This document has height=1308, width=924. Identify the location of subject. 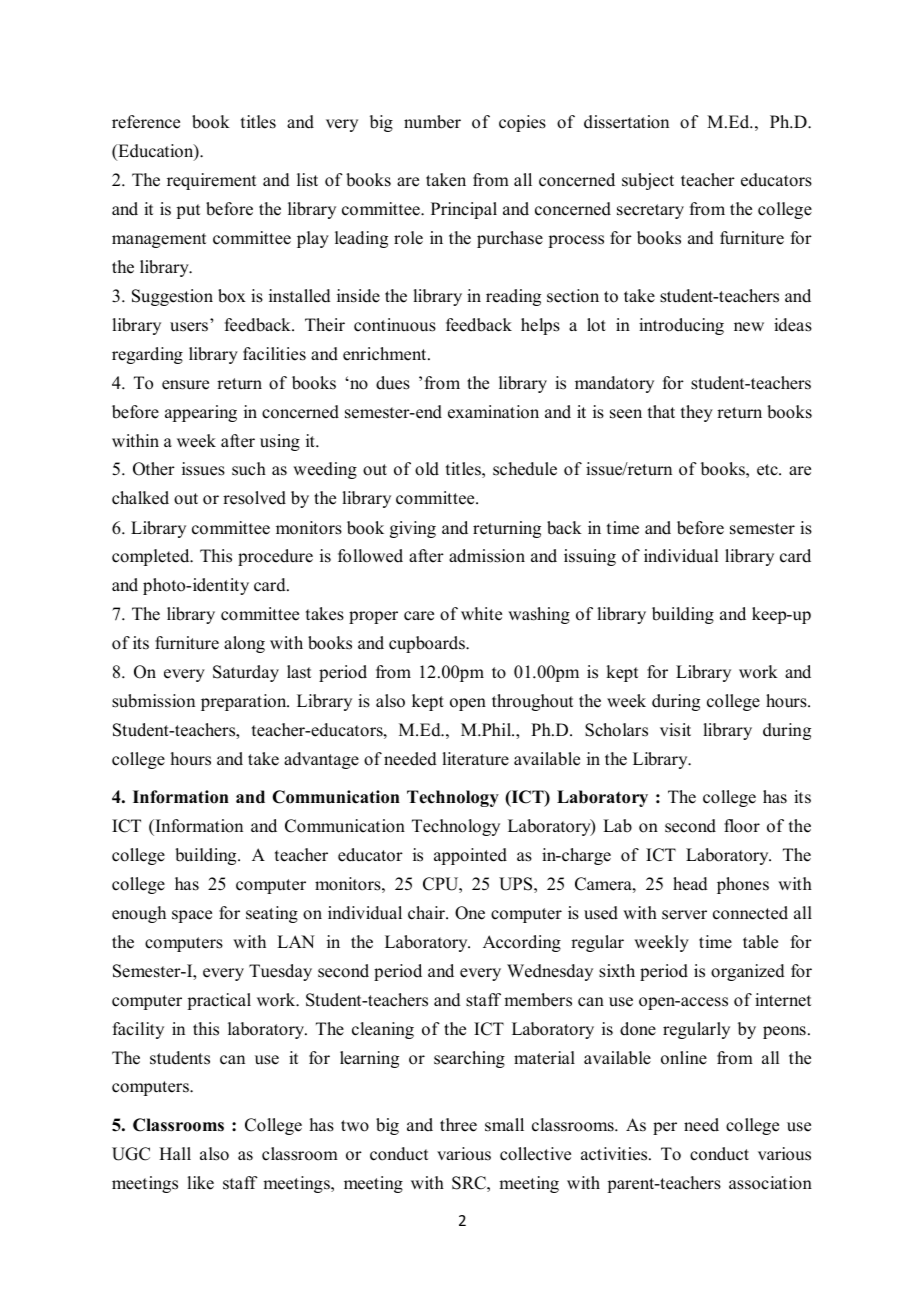
(648, 181).
